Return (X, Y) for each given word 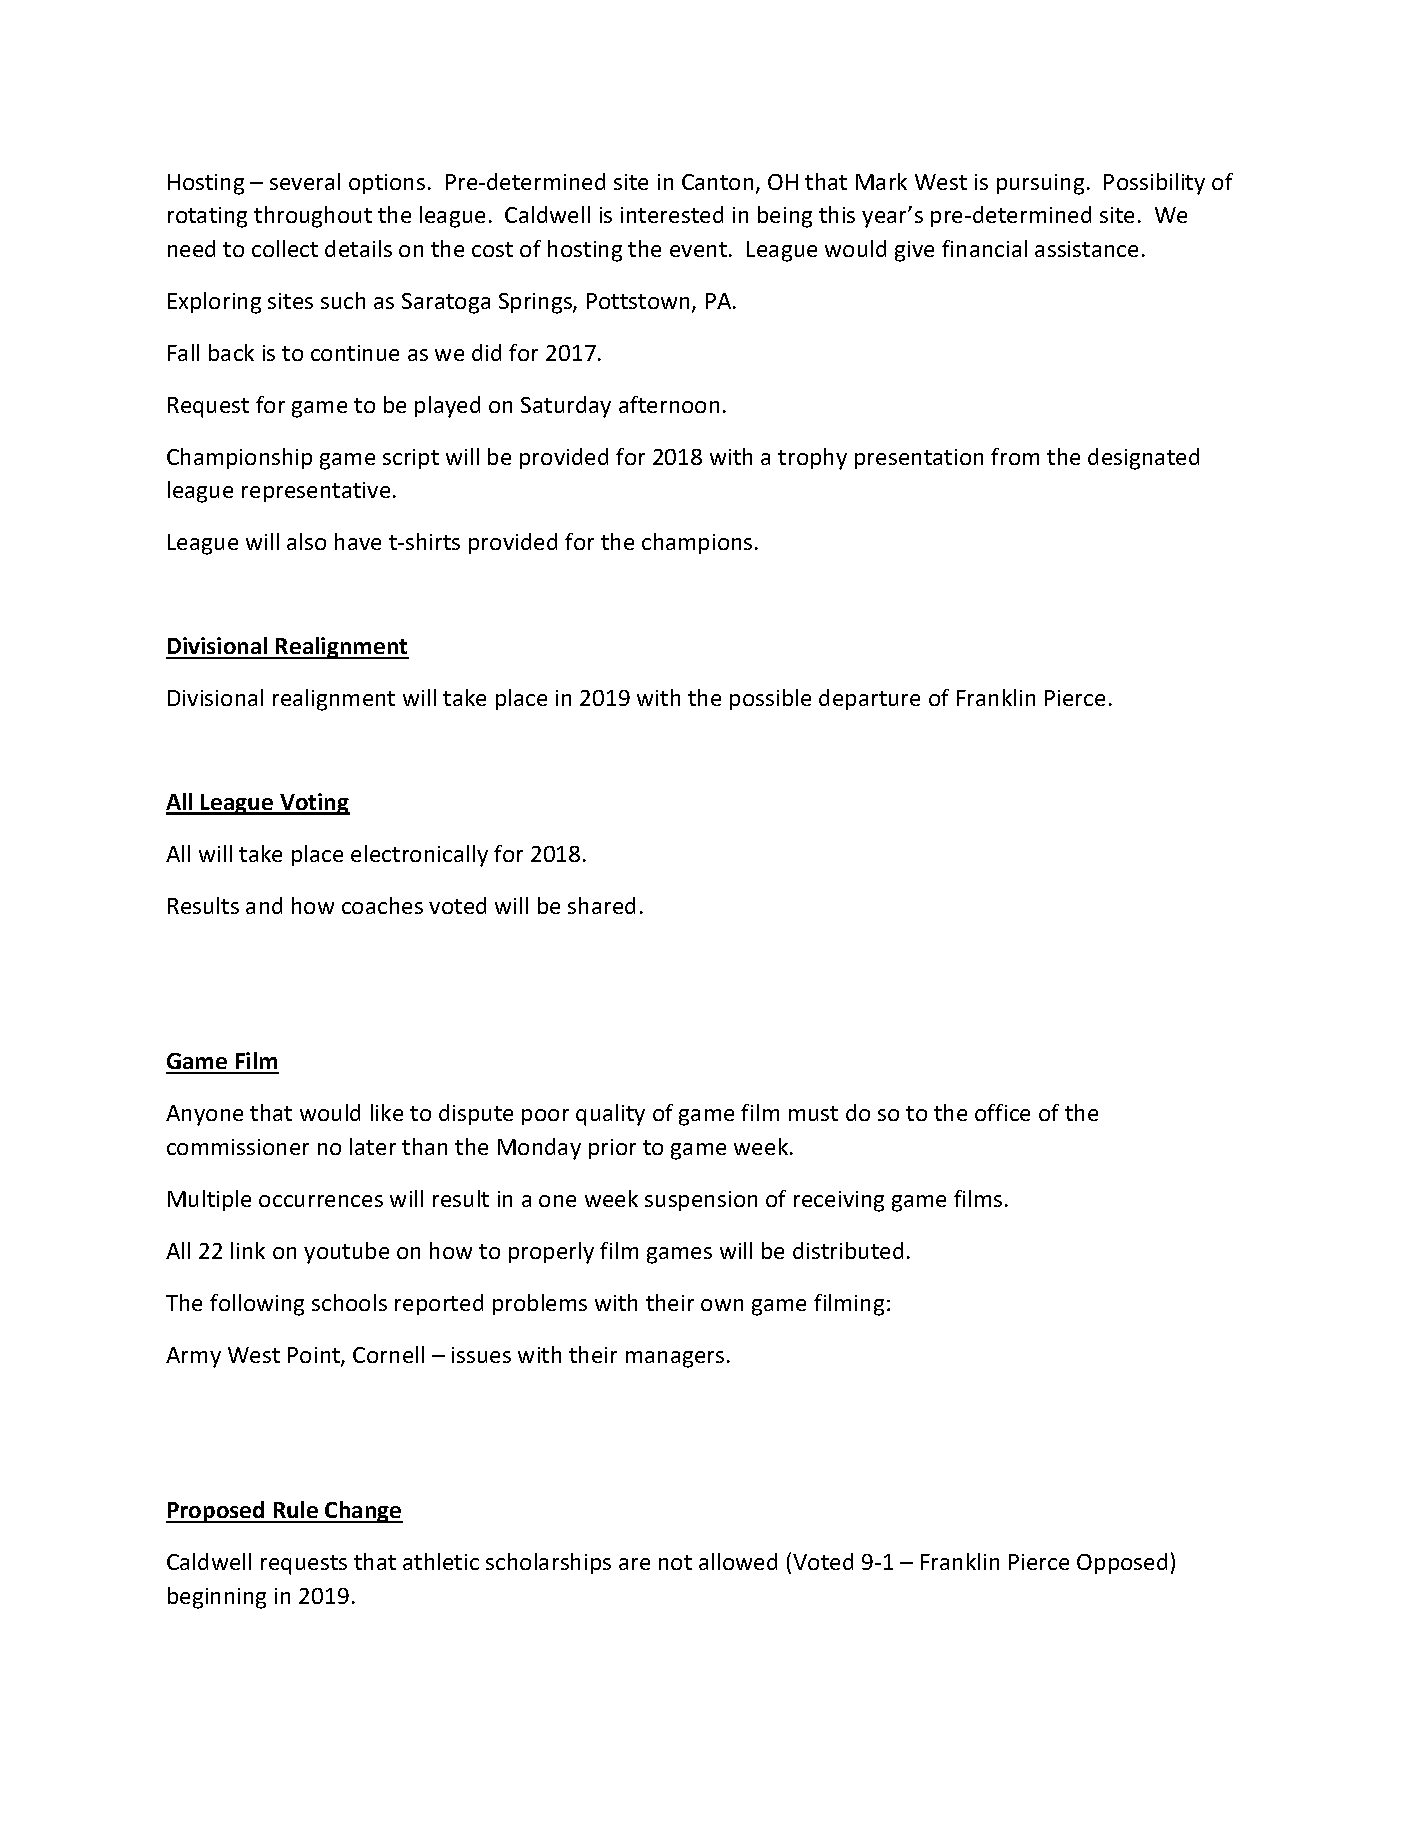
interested (672, 214)
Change (363, 1512)
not (675, 1562)
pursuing (1040, 184)
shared (601, 905)
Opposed (1122, 1563)
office (1002, 1112)
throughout (313, 217)
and (264, 905)
